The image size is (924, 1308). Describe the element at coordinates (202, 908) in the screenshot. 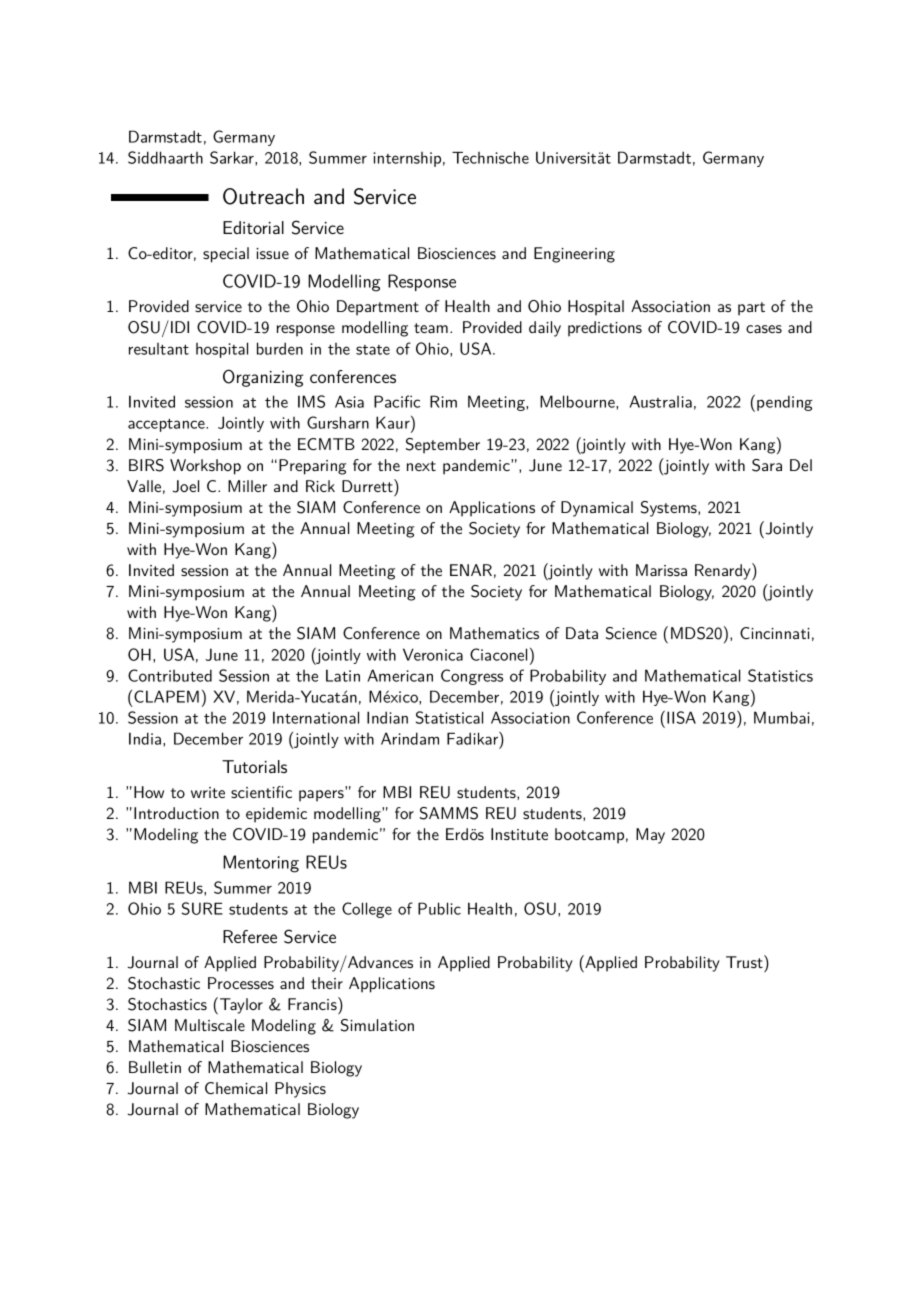

I see `SURE` at that location.
